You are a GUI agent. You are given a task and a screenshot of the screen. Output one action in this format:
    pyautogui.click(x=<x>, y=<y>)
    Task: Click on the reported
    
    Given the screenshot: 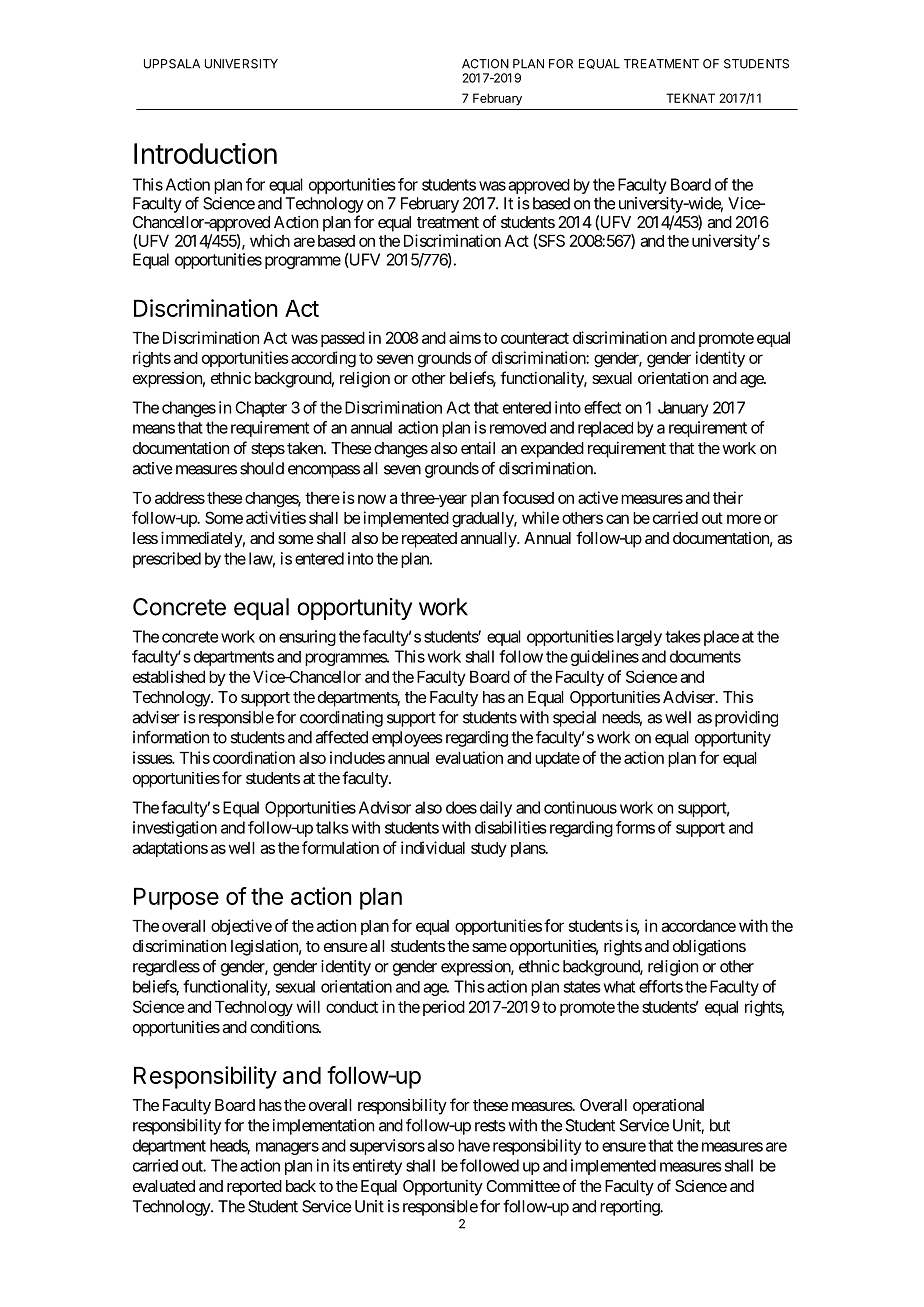 What is the action you would take?
    pyautogui.click(x=254, y=1188)
